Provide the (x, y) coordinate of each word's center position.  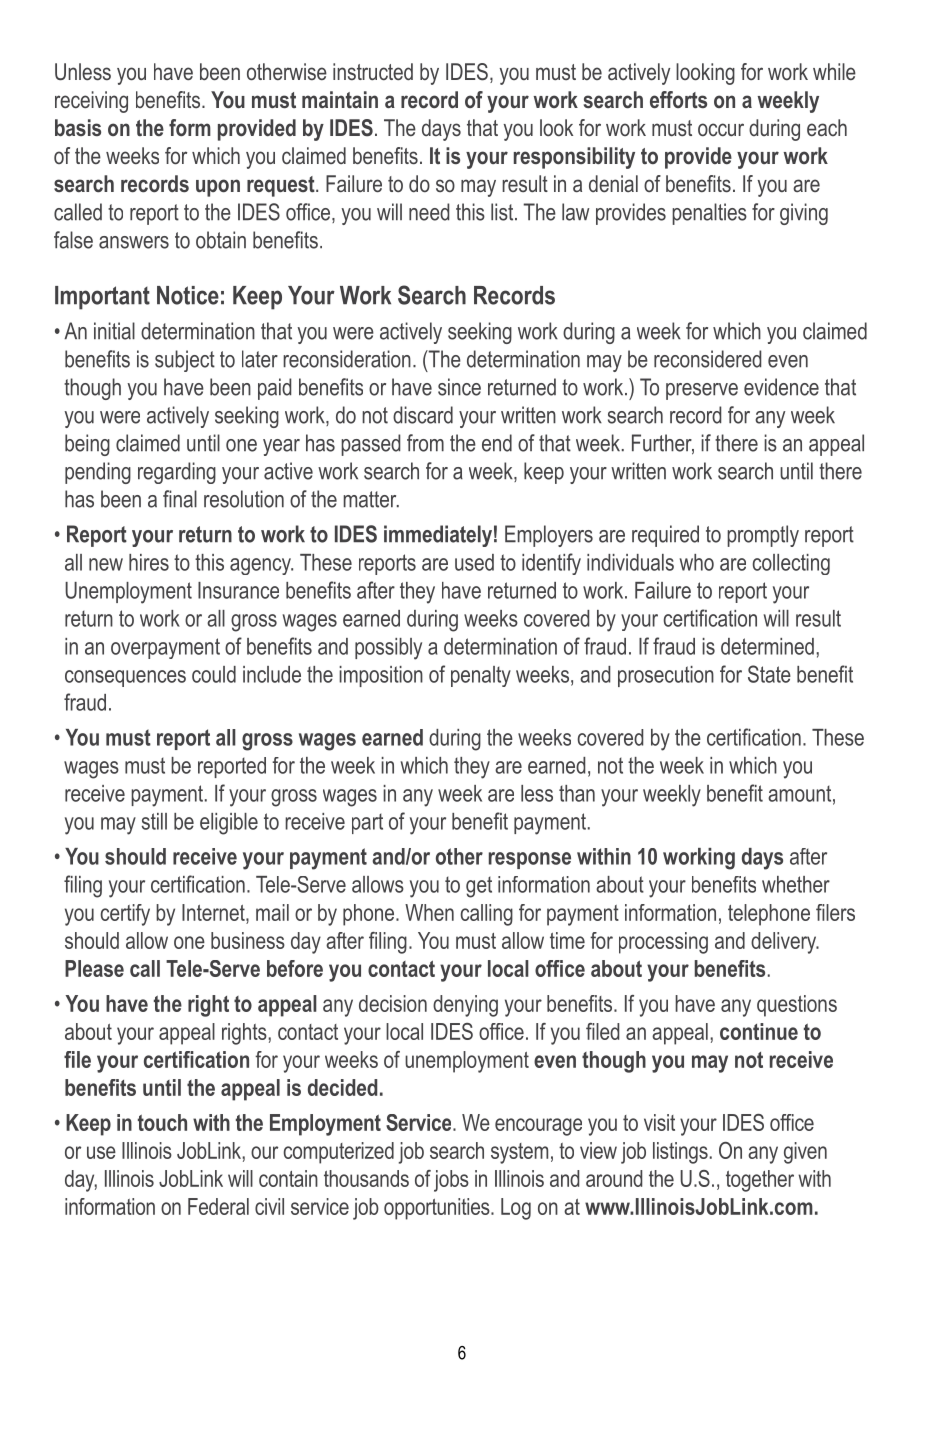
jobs (451, 1181)
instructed (373, 71)
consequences (125, 678)
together (760, 1181)
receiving (91, 102)
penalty (481, 676)
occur (721, 129)
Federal (218, 1206)
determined (767, 646)
